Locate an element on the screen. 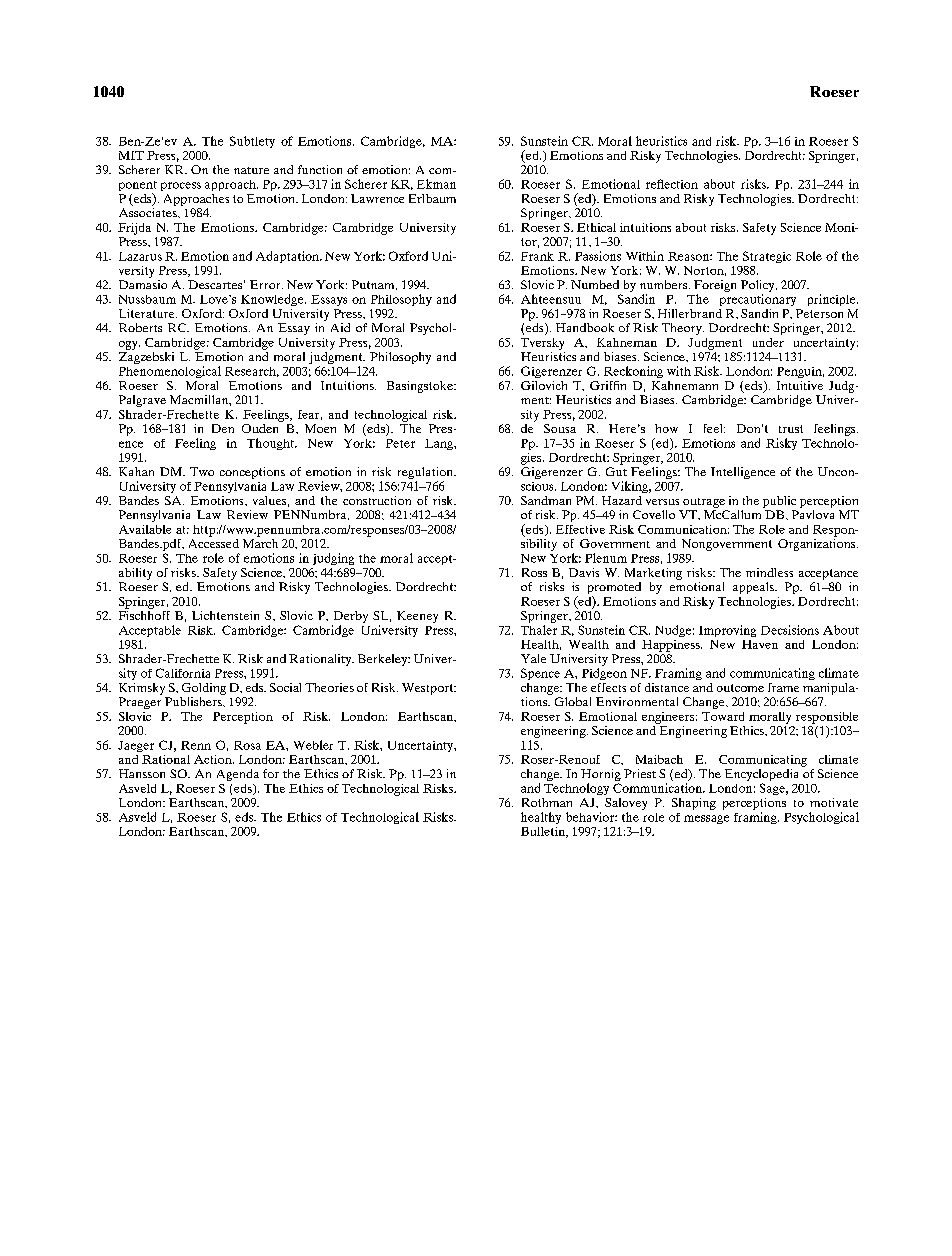 This screenshot has width=952, height=1256. public is located at coordinates (779, 502).
